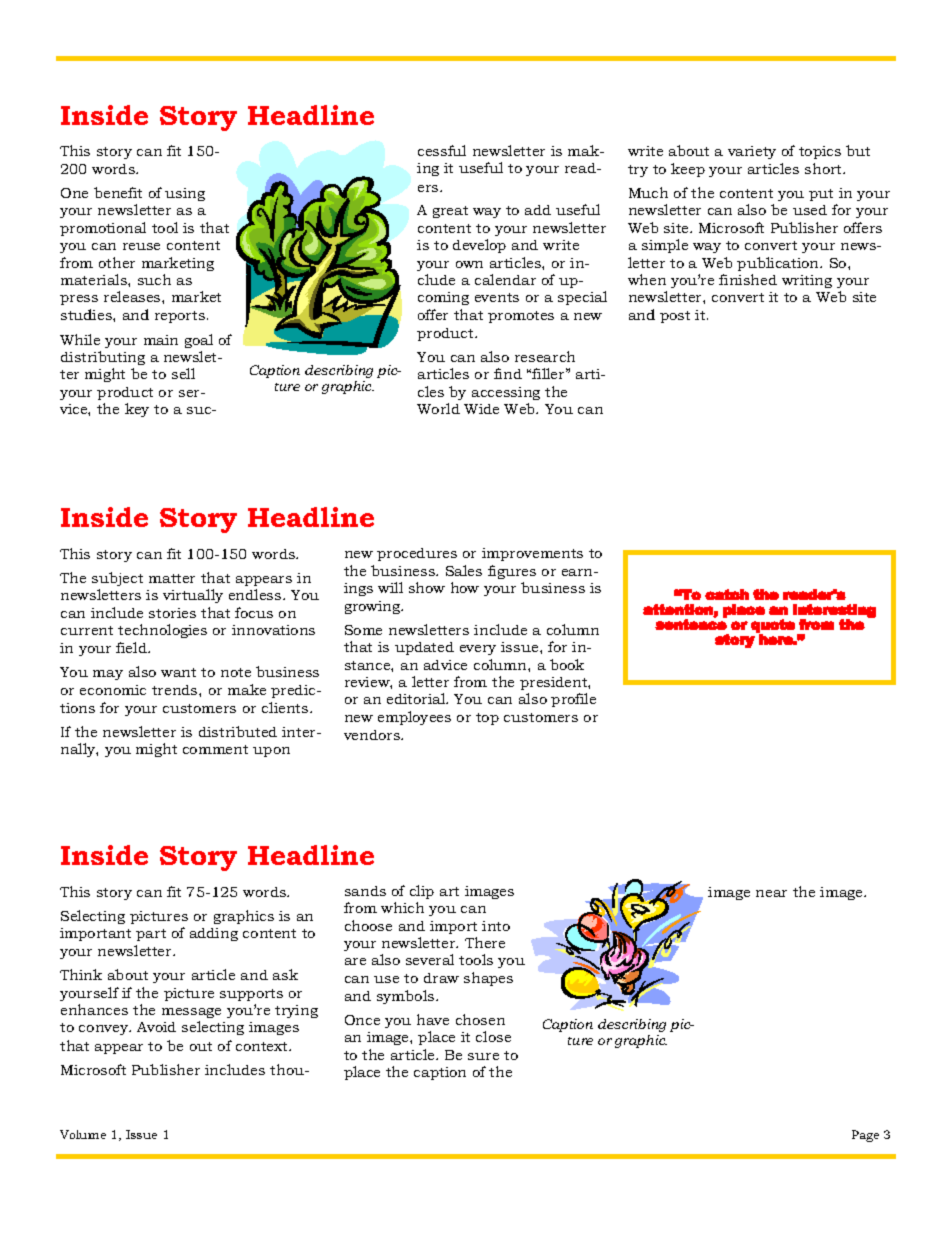 The height and width of the screenshot is (1233, 952). Describe the element at coordinates (773, 627) in the screenshot. I see `quote` at that location.
